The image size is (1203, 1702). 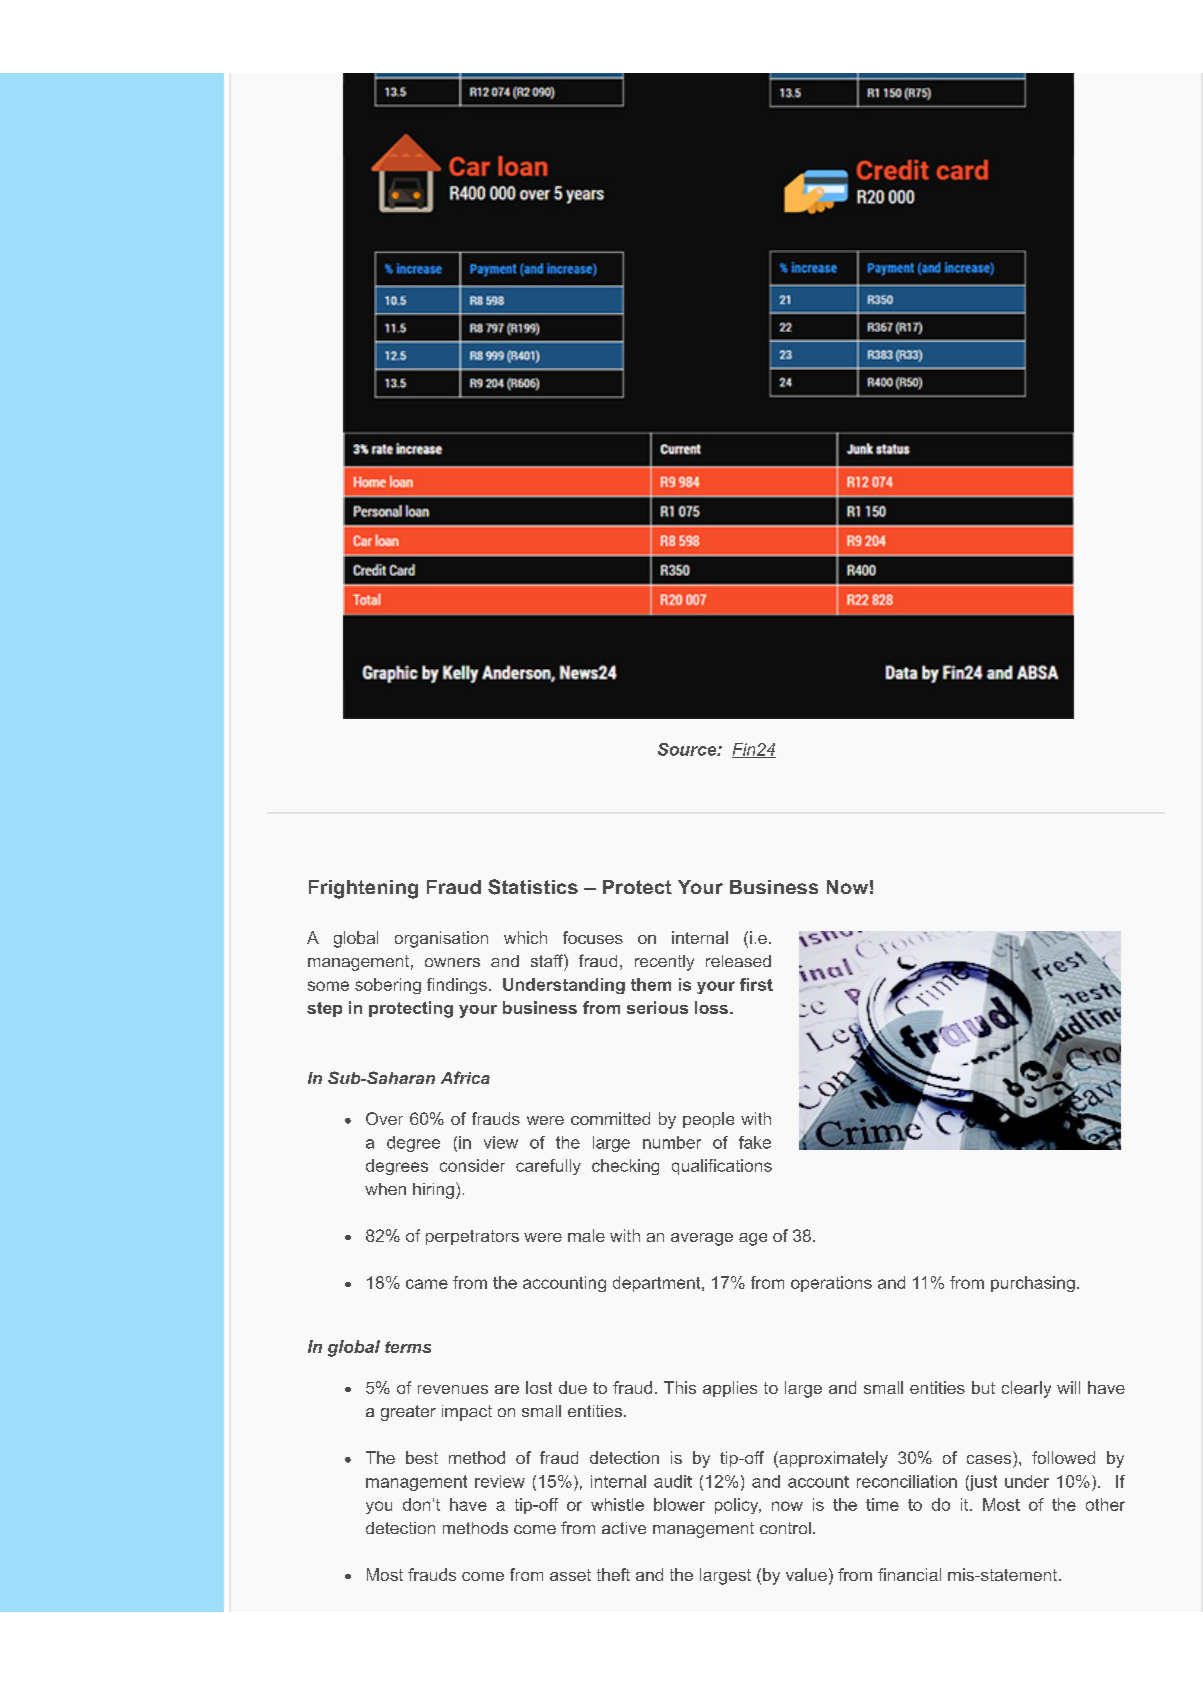 I want to click on Frightening, so click(x=363, y=889).
